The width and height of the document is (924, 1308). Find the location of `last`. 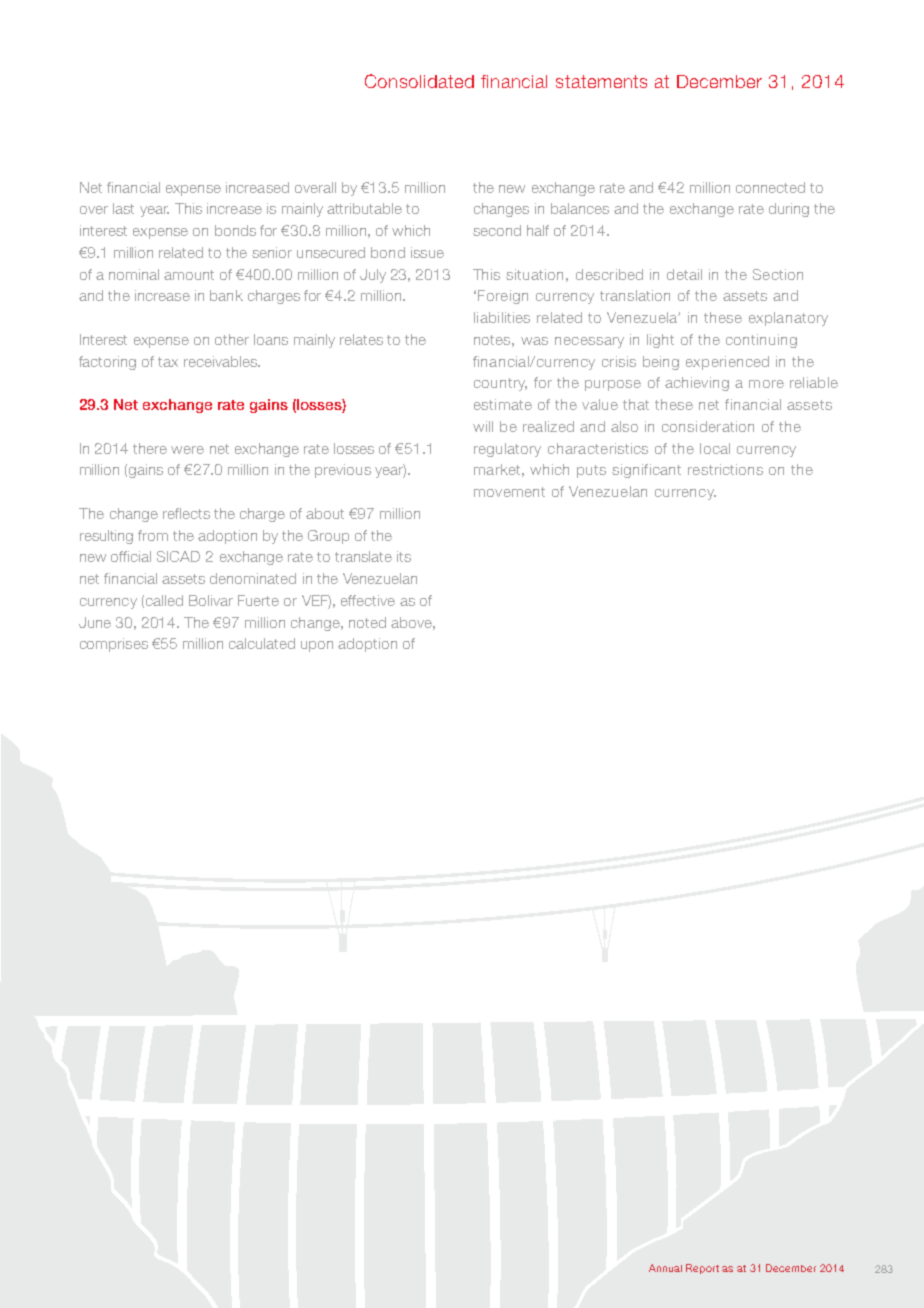

last is located at coordinates (123, 208).
